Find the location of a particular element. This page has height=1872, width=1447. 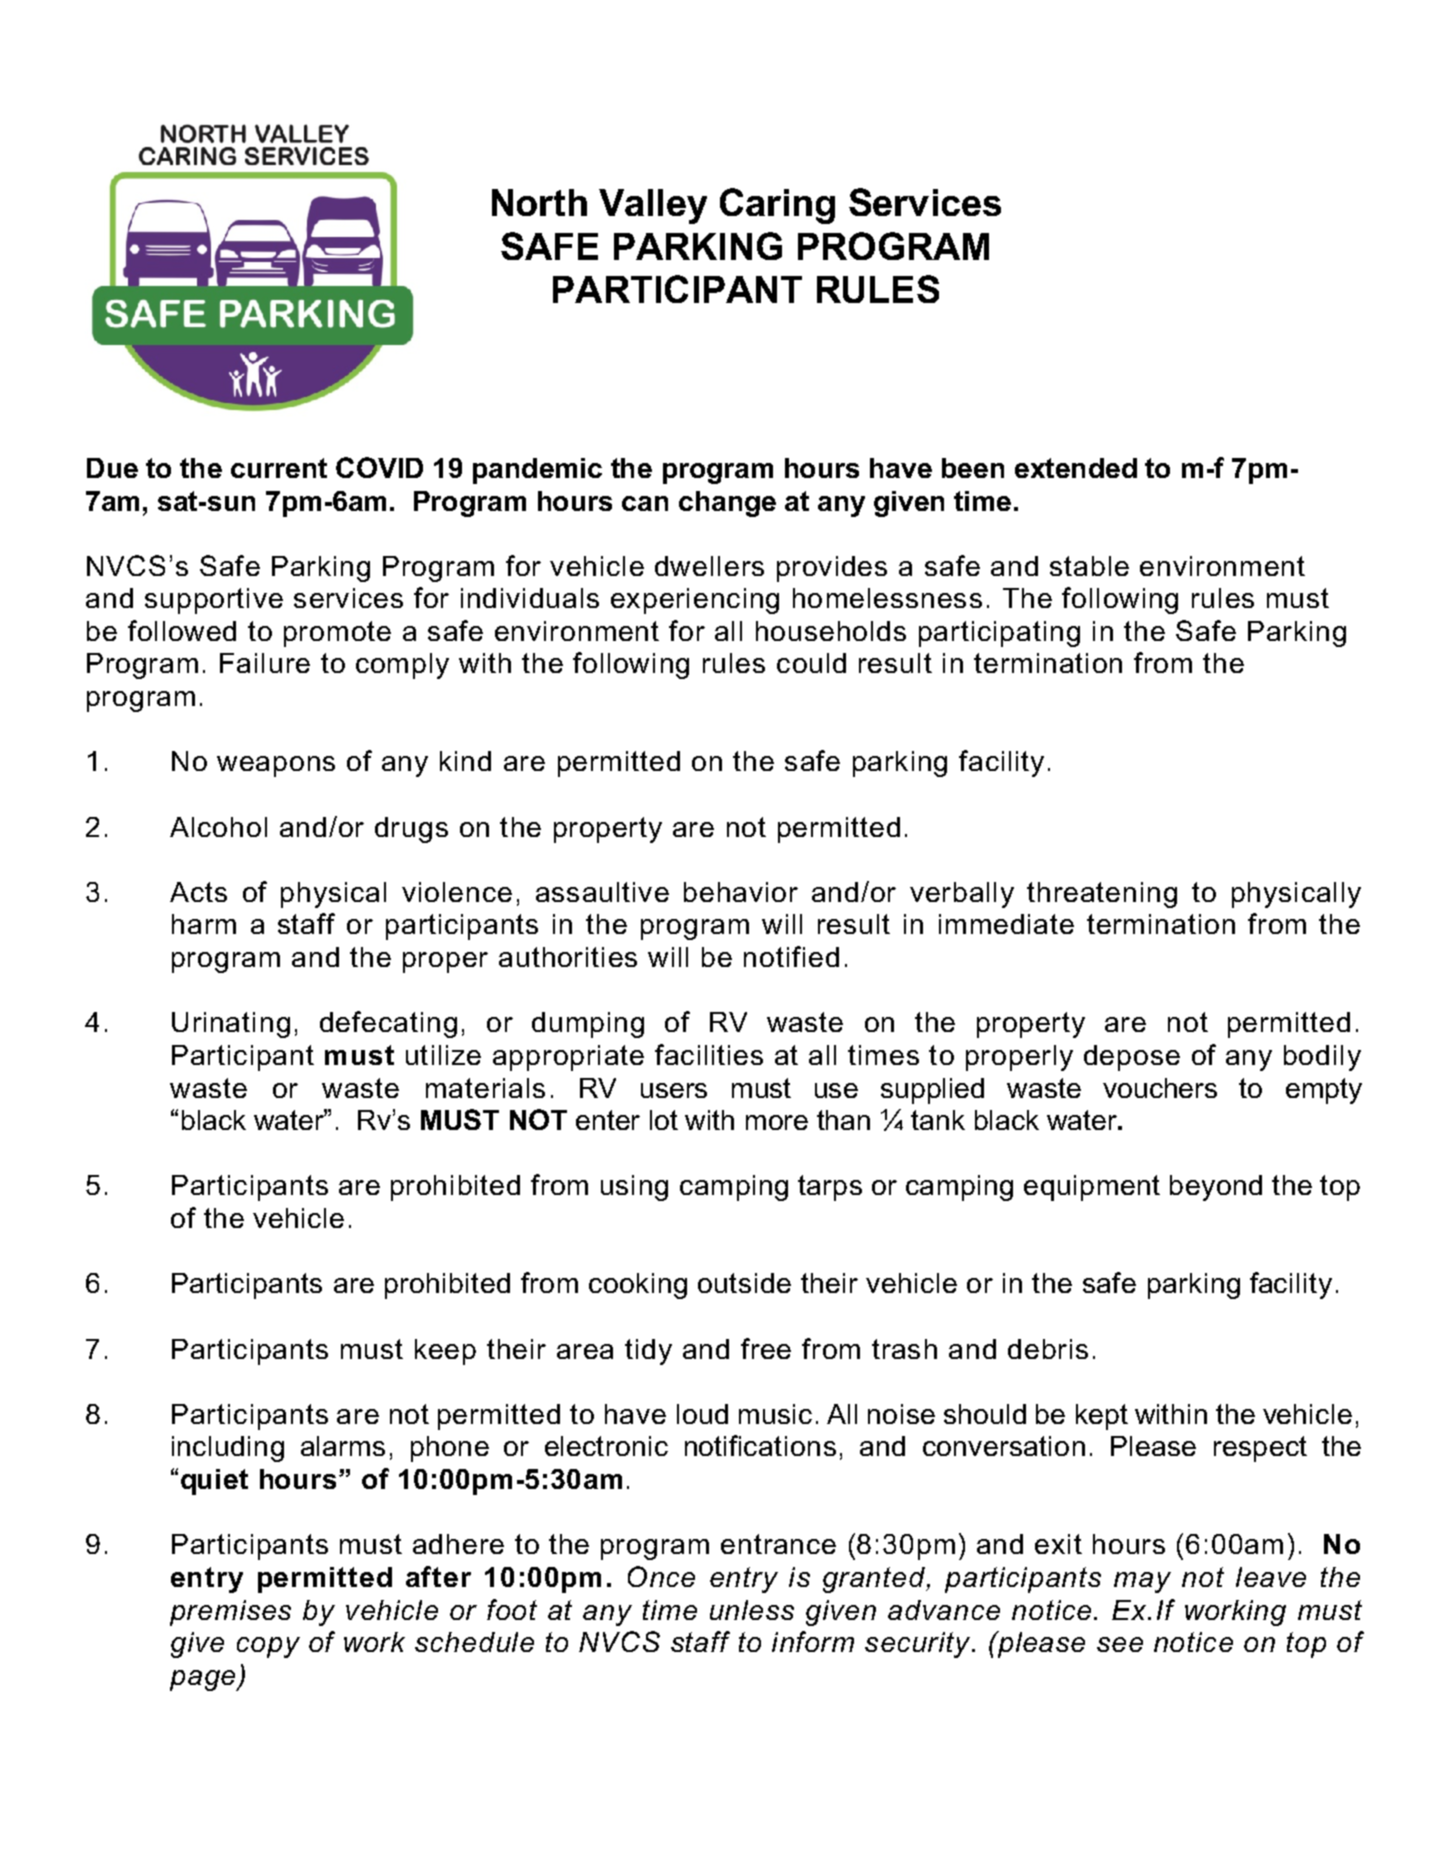

keep is located at coordinates (445, 1352).
